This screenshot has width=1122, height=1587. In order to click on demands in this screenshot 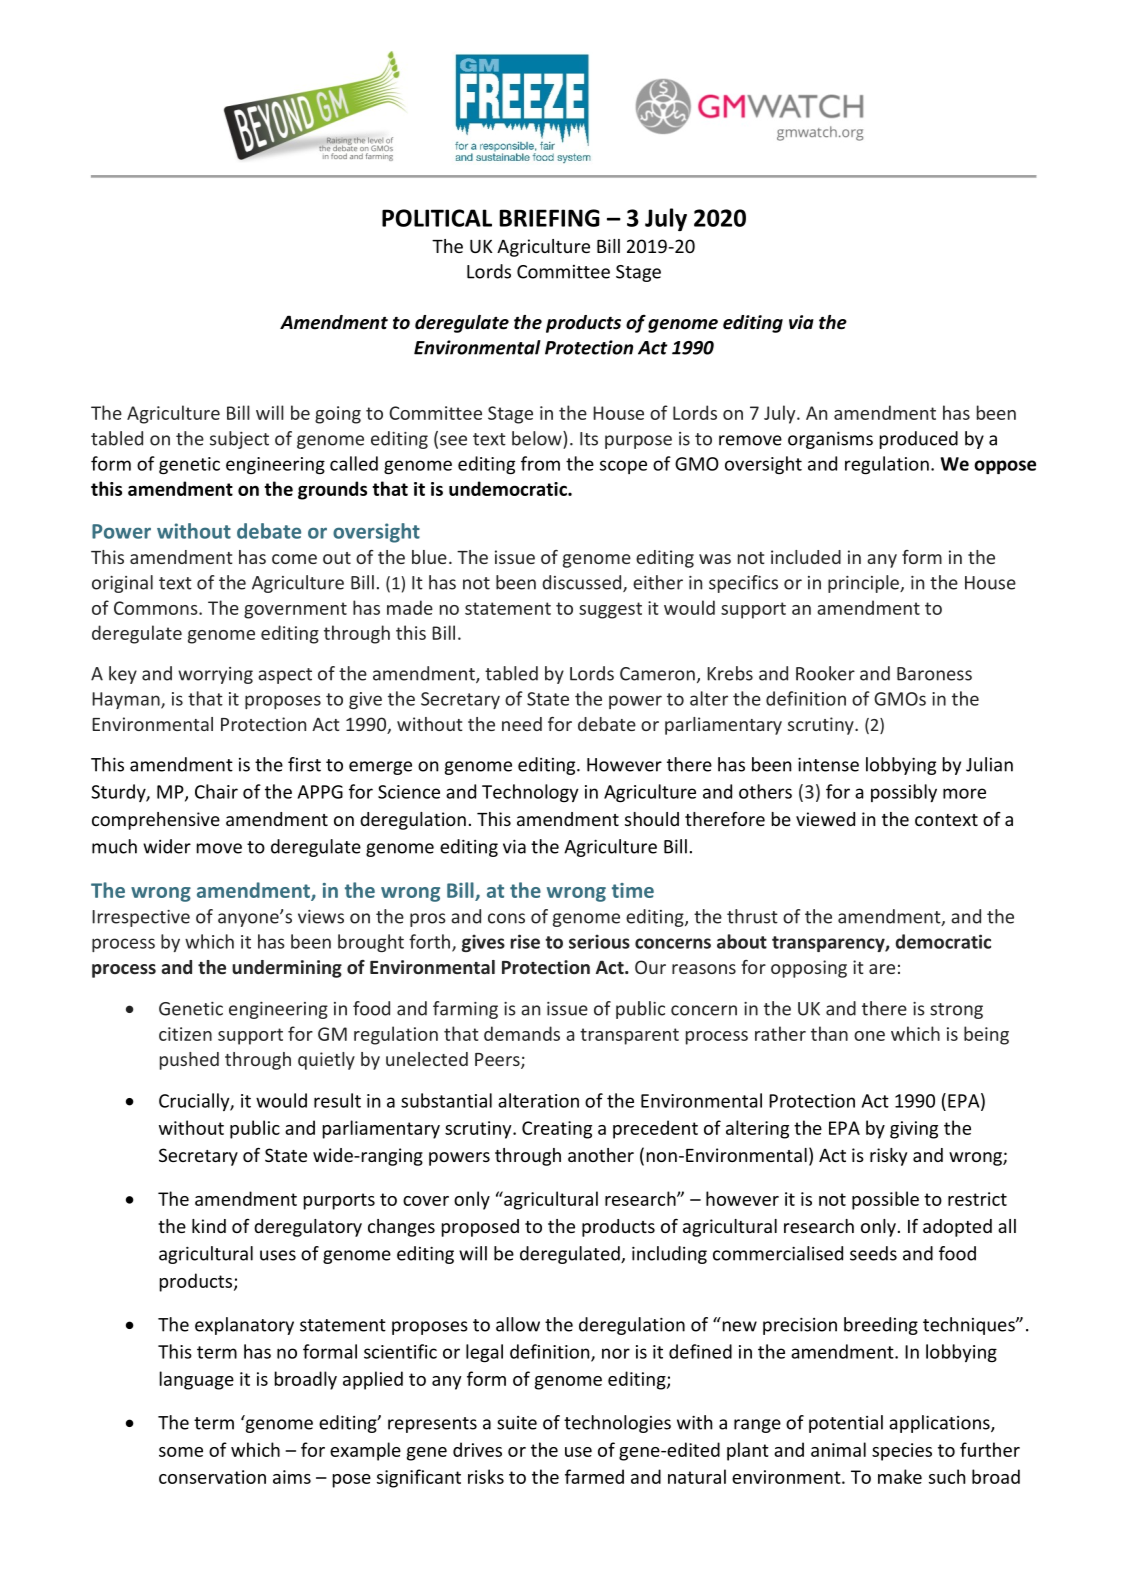, I will do `click(522, 1033)`.
